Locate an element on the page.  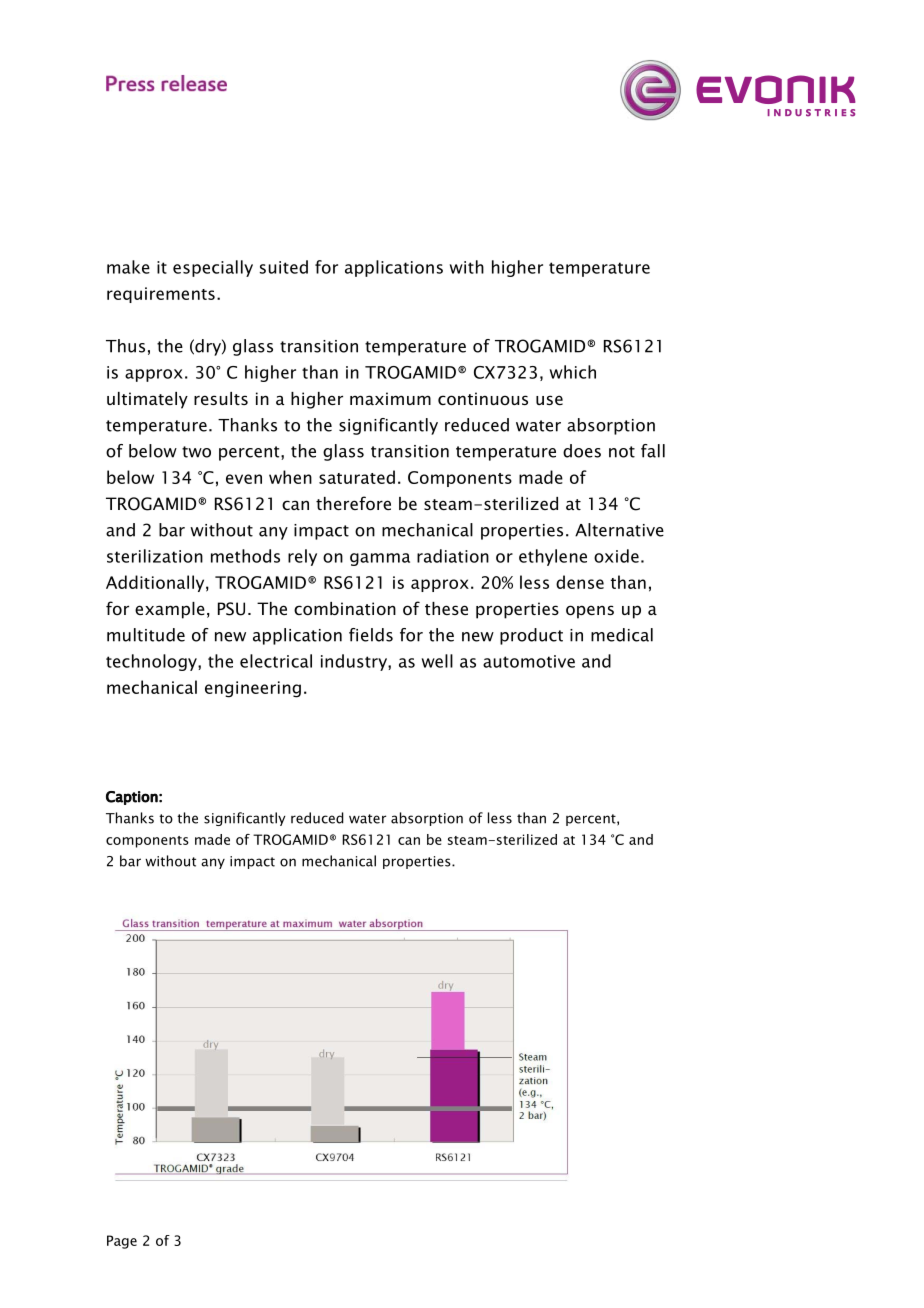
automotive is located at coordinates (529, 661).
